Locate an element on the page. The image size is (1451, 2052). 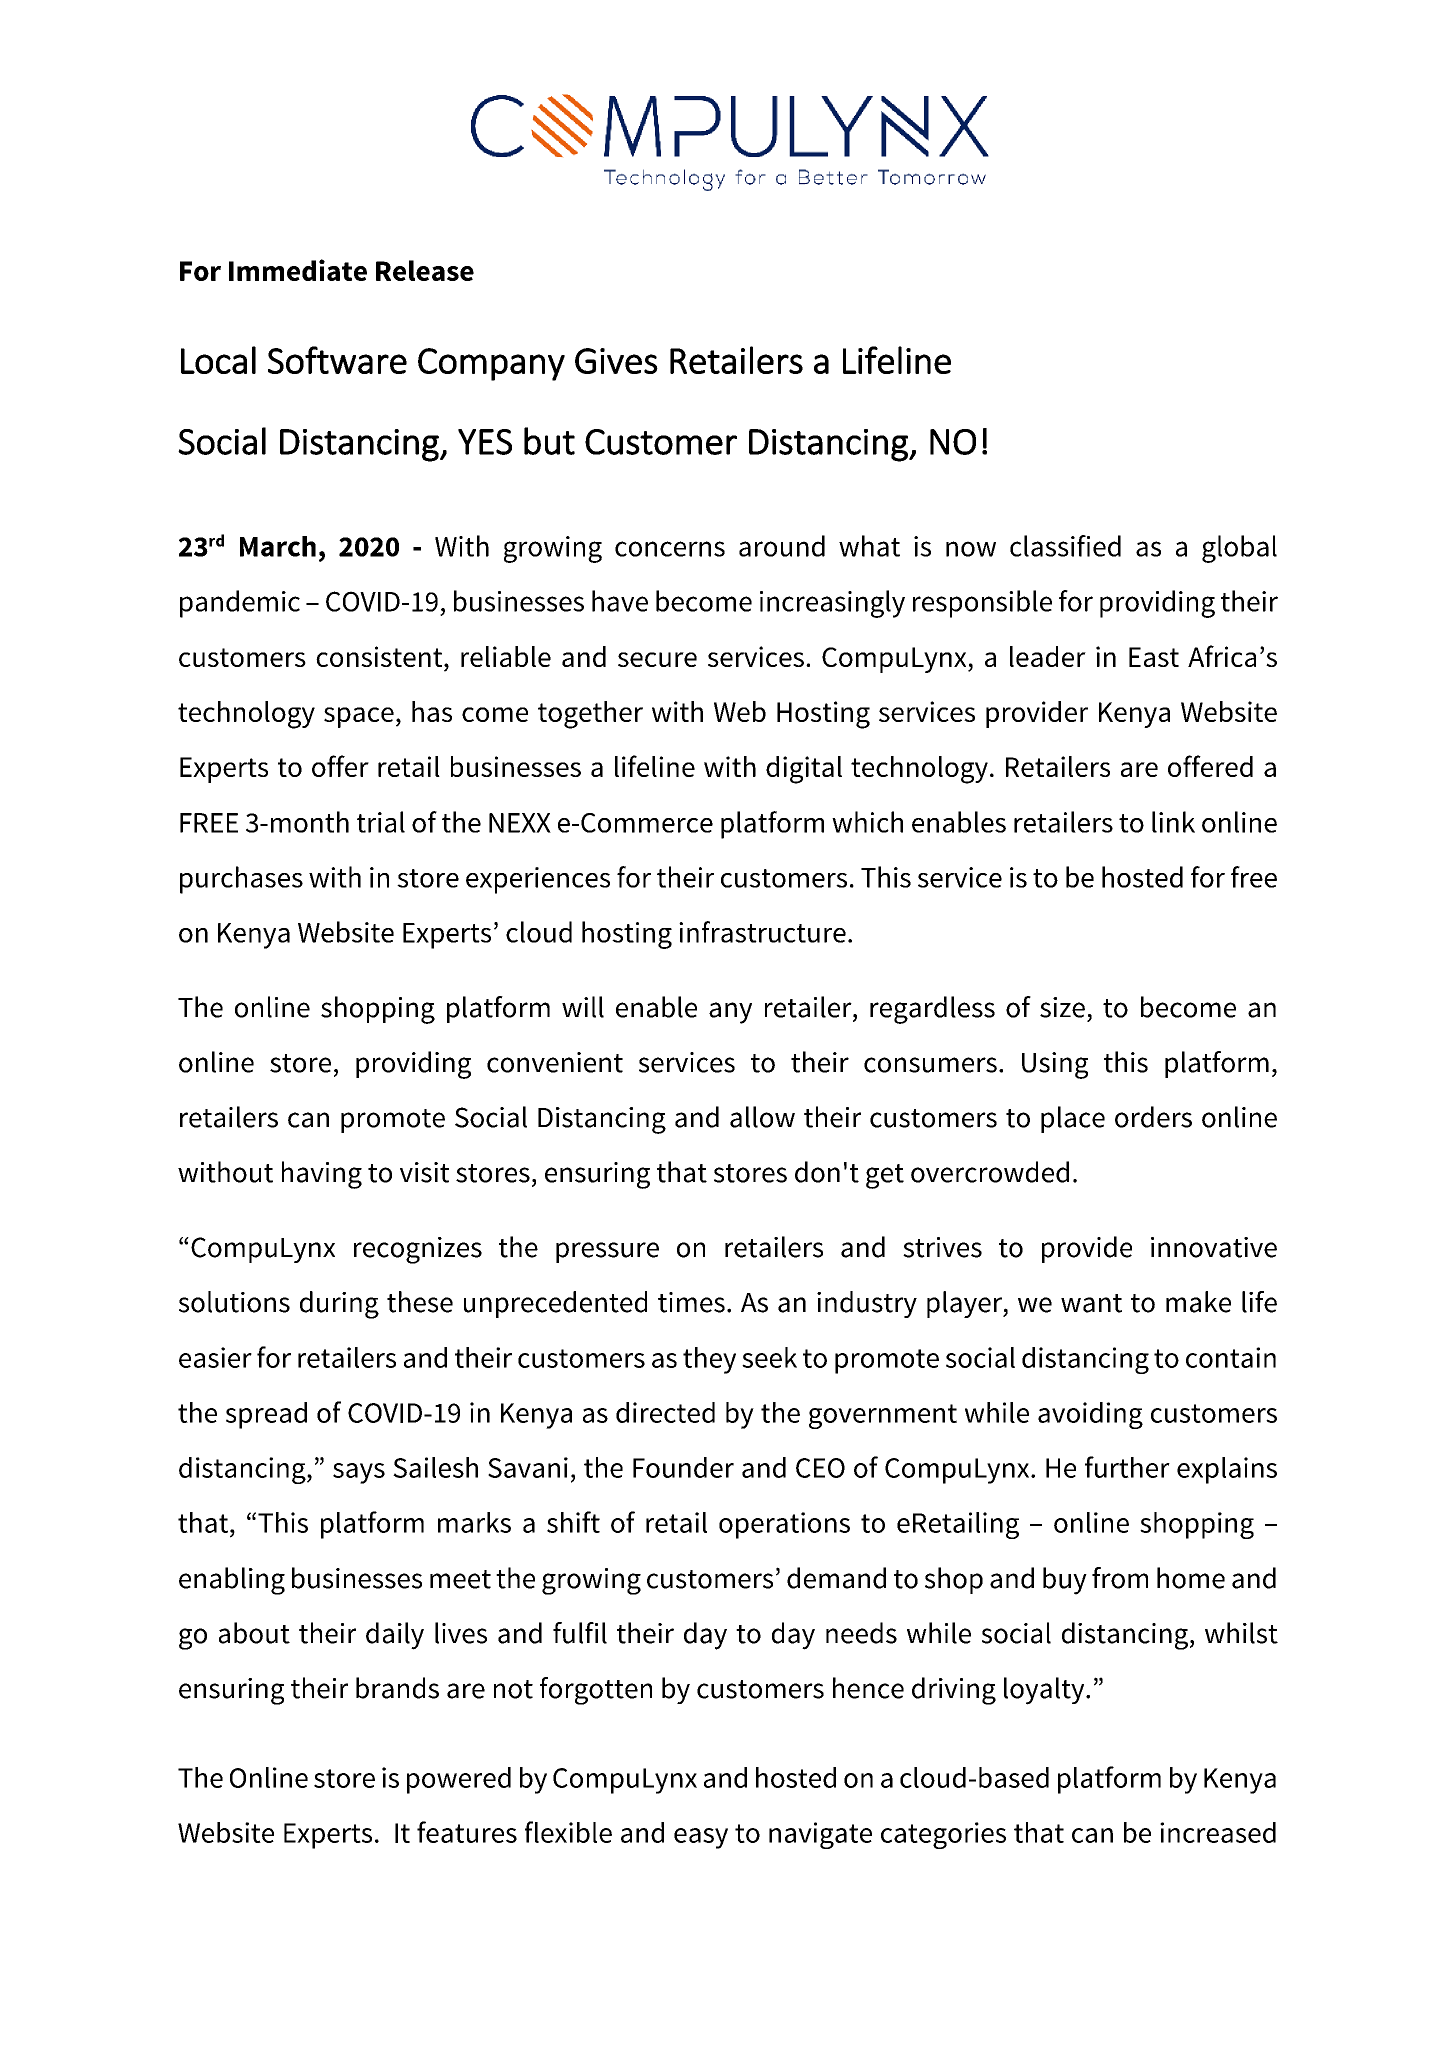
says is located at coordinates (359, 1473).
